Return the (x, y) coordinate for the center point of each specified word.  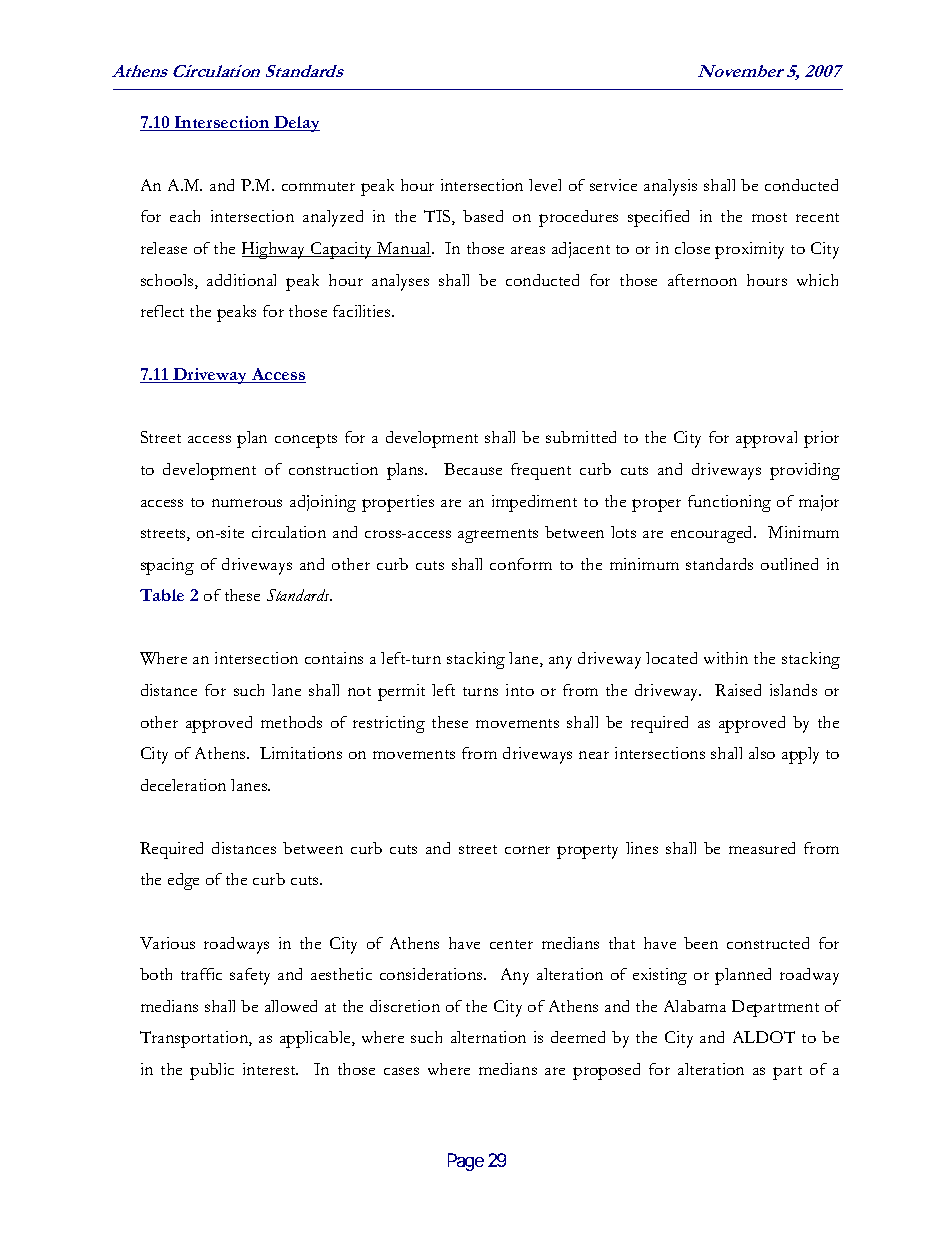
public (212, 1071)
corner (527, 850)
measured (762, 848)
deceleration (183, 785)
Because (473, 469)
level (545, 185)
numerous (247, 503)
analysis (670, 187)
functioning (729, 503)
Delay (296, 124)
